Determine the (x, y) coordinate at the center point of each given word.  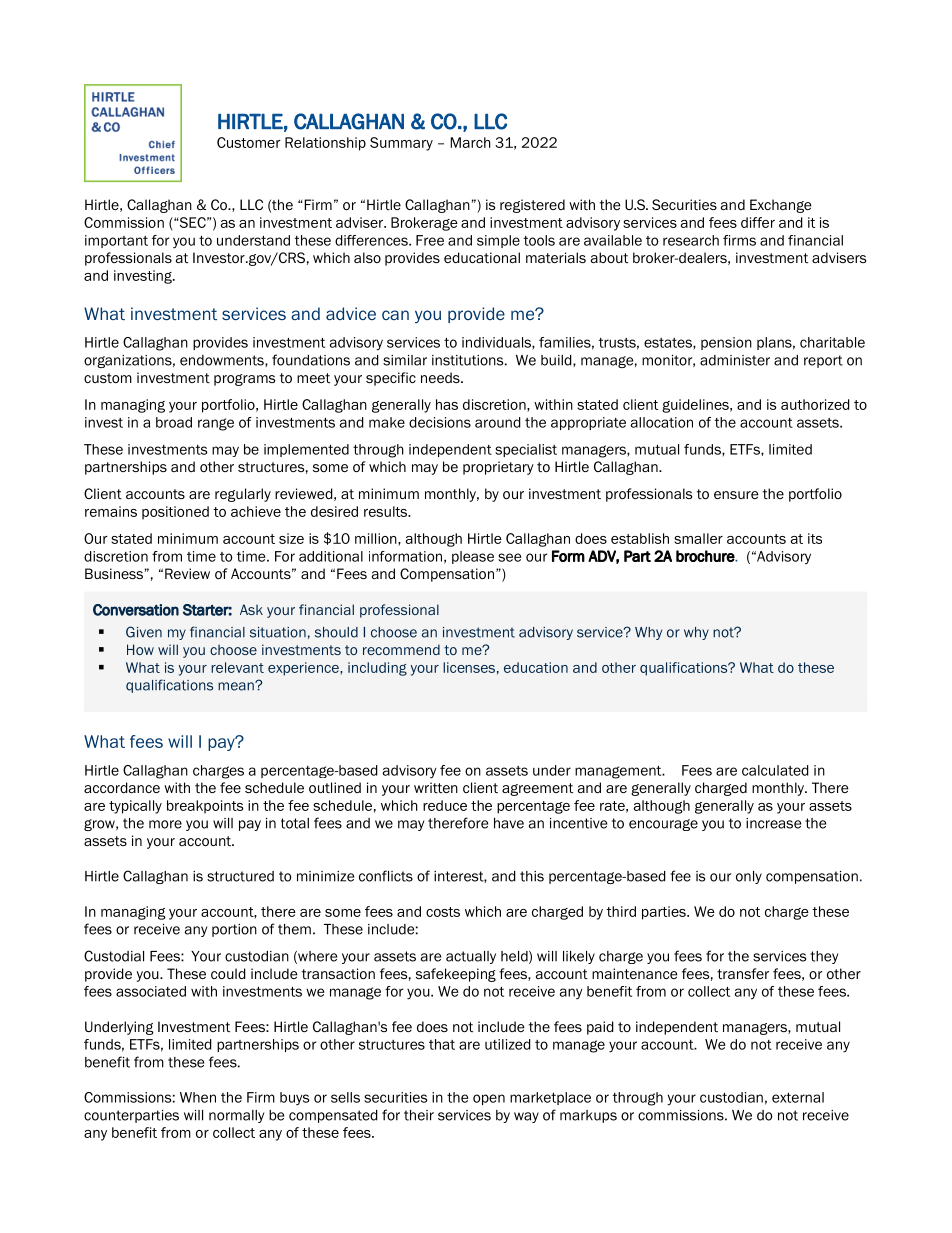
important (116, 241)
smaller (698, 538)
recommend (401, 649)
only (749, 877)
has (447, 404)
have (509, 823)
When (198, 1097)
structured (240, 876)
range (216, 424)
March (470, 142)
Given (144, 632)
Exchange (781, 206)
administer (735, 360)
